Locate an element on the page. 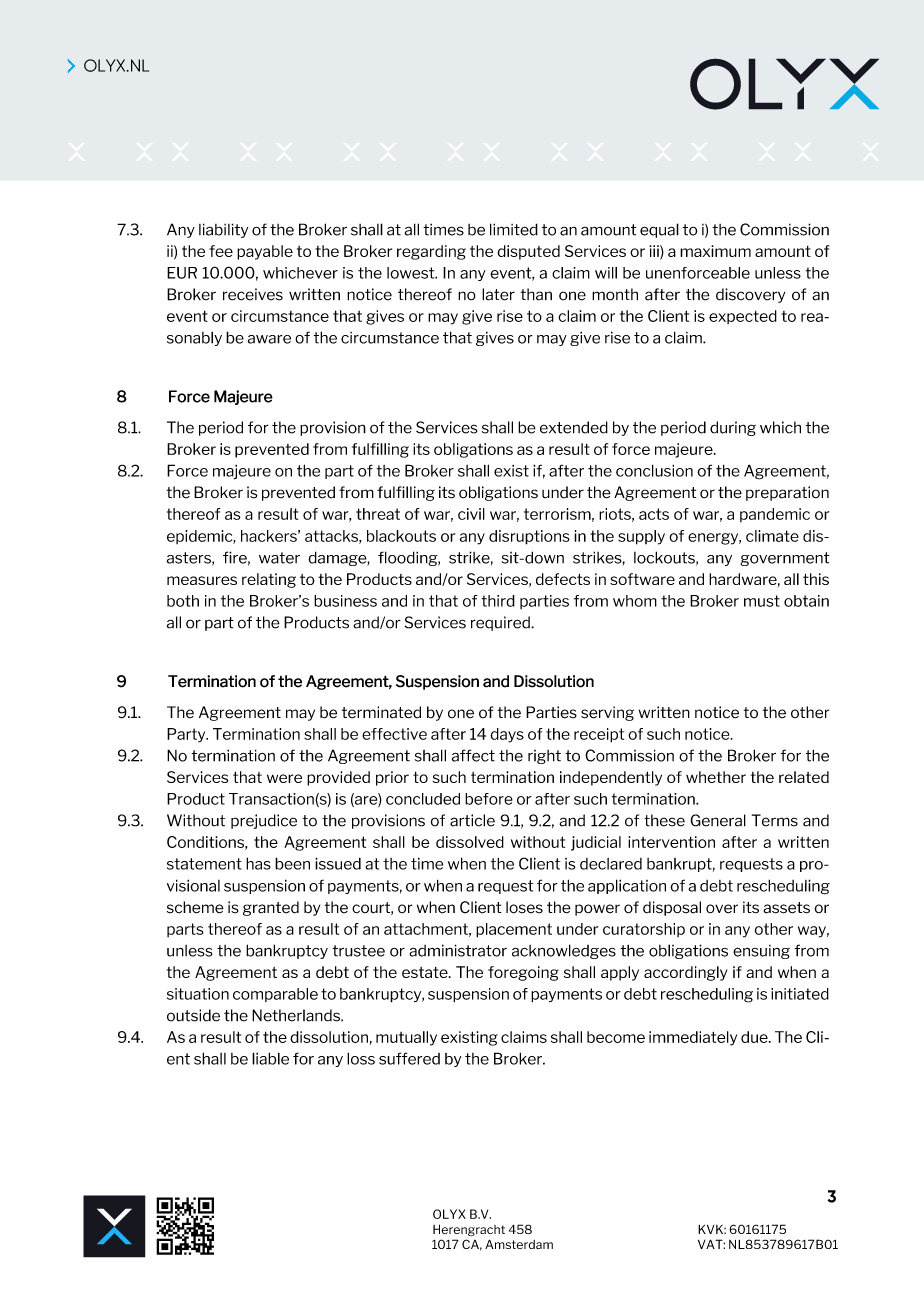  liable is located at coordinates (270, 1058).
